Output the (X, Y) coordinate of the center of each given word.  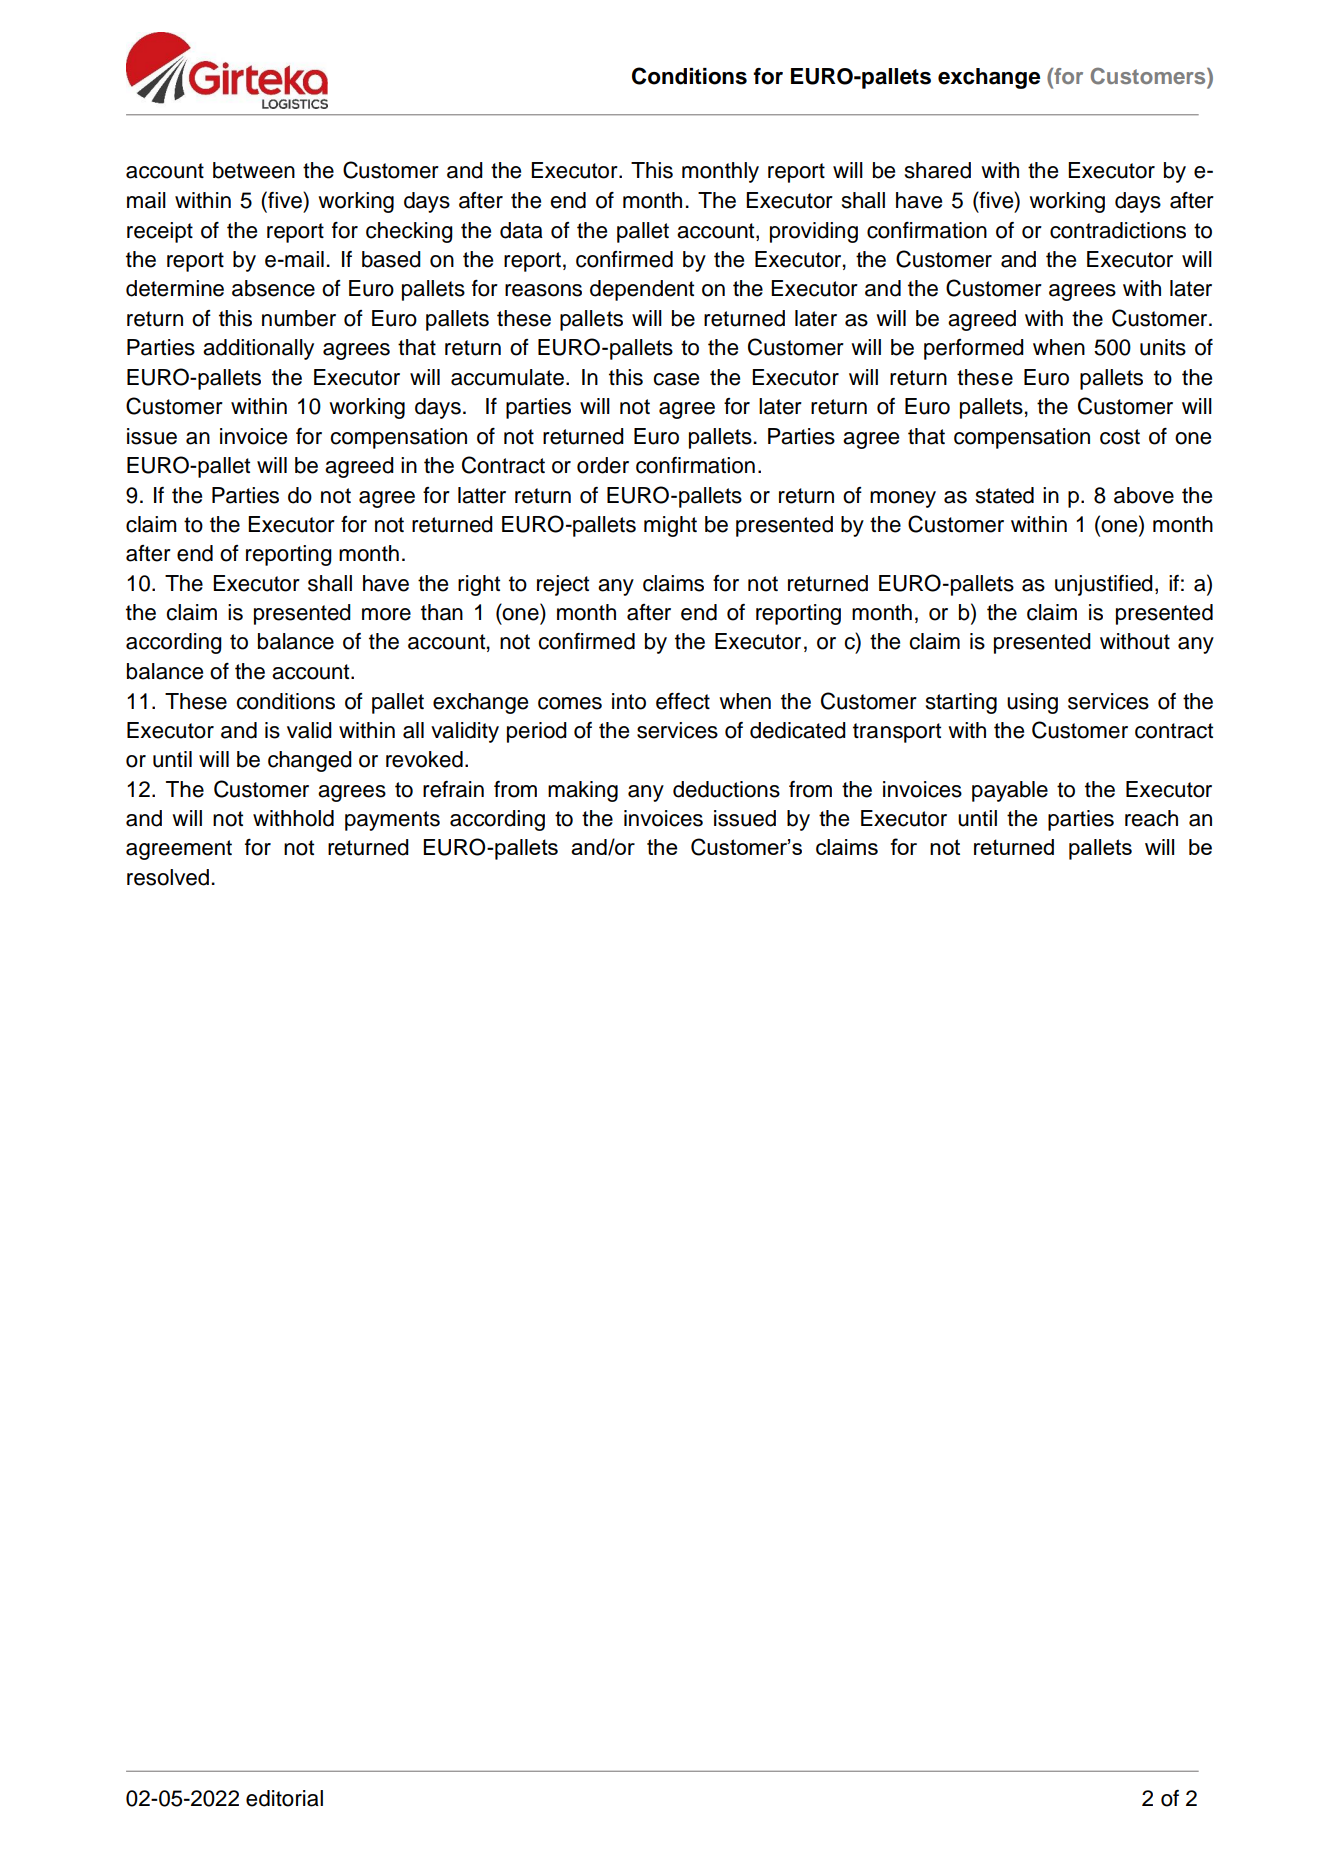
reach (1151, 818)
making (583, 791)
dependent (642, 290)
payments (392, 821)
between (254, 170)
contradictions (1118, 230)
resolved (168, 877)
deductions (726, 789)
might (670, 526)
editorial (284, 1798)
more (386, 614)
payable (1010, 791)
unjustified (1104, 585)
